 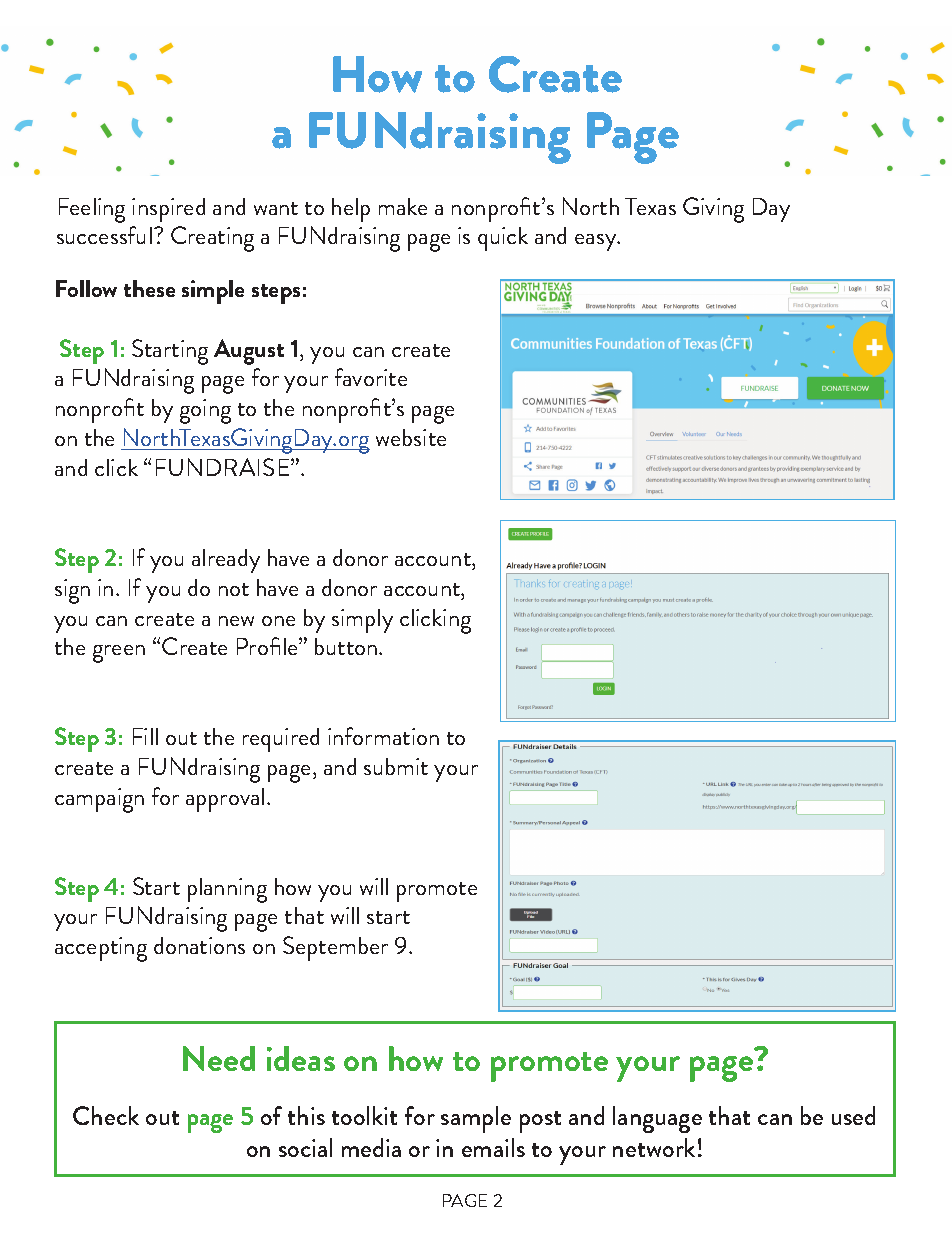 What do you see at coordinates (503, 239) in the page?
I see `quick` at bounding box center [503, 239].
